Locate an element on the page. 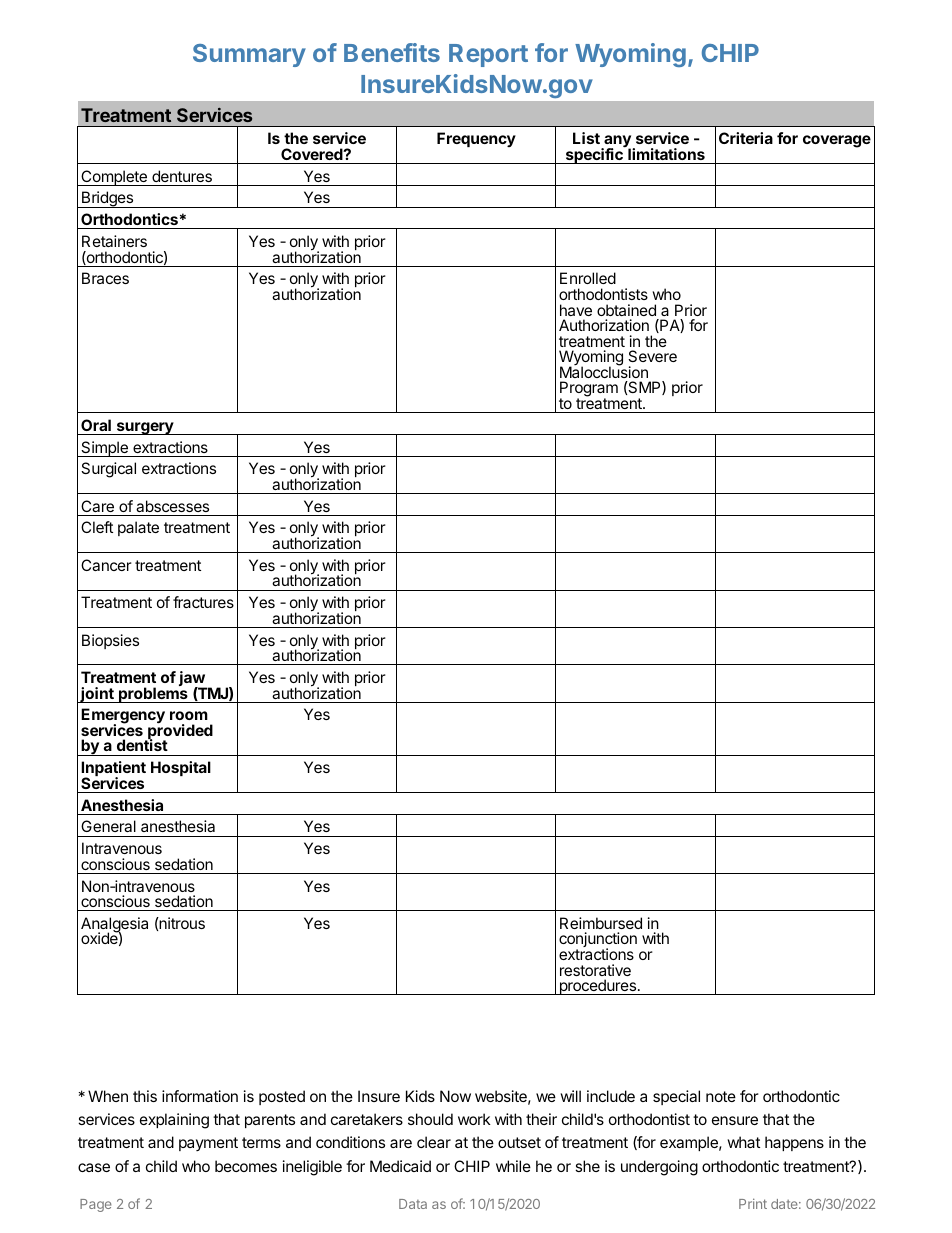  Malocclusion is located at coordinates (604, 371).
